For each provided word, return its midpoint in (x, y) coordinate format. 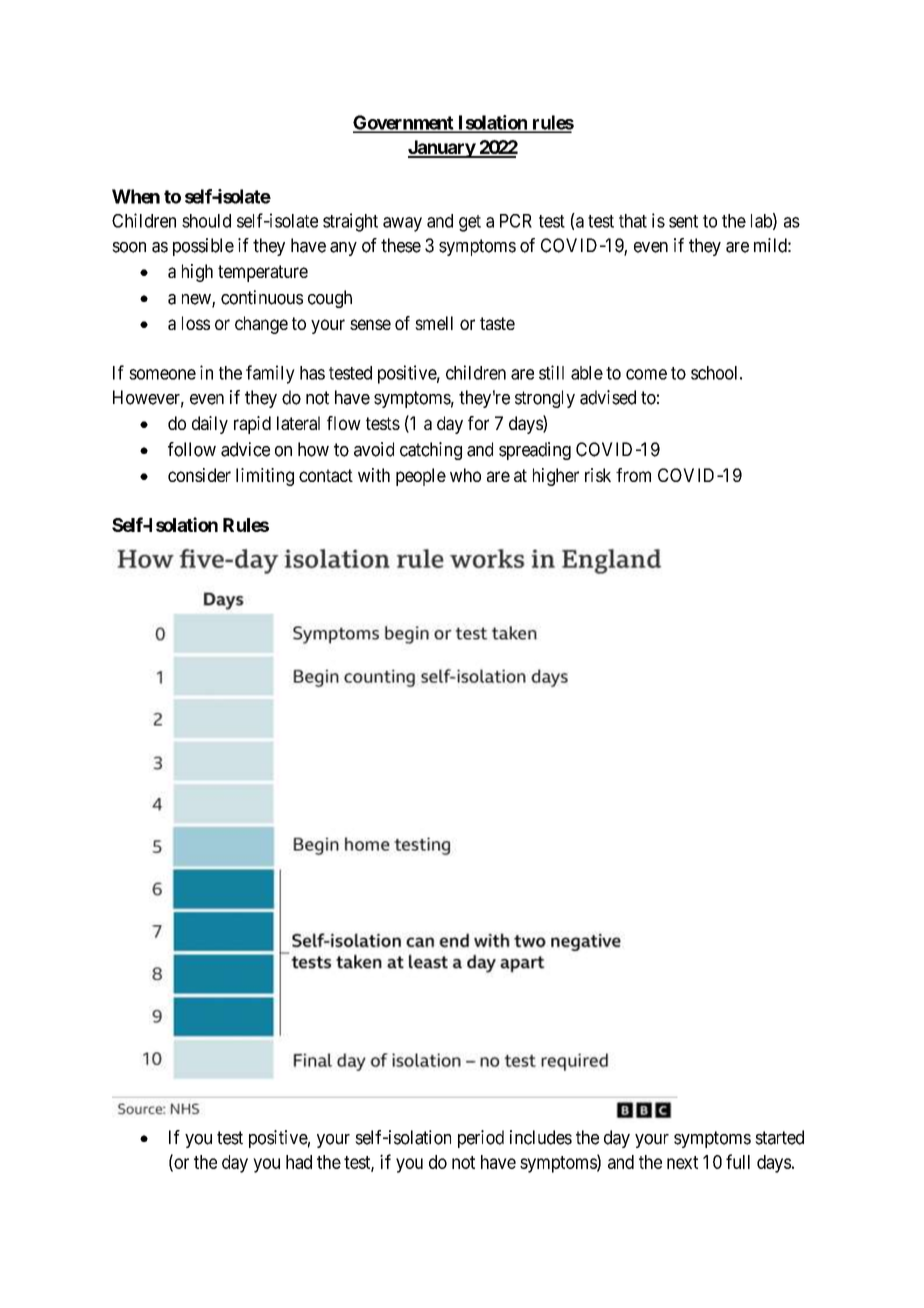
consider (199, 475)
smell (434, 323)
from (633, 475)
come (646, 374)
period (481, 1139)
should (206, 221)
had (299, 1162)
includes (541, 1137)
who (465, 475)
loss (196, 323)
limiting (265, 477)
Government (404, 123)
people (421, 477)
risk (598, 475)
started (779, 1137)
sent (683, 221)
